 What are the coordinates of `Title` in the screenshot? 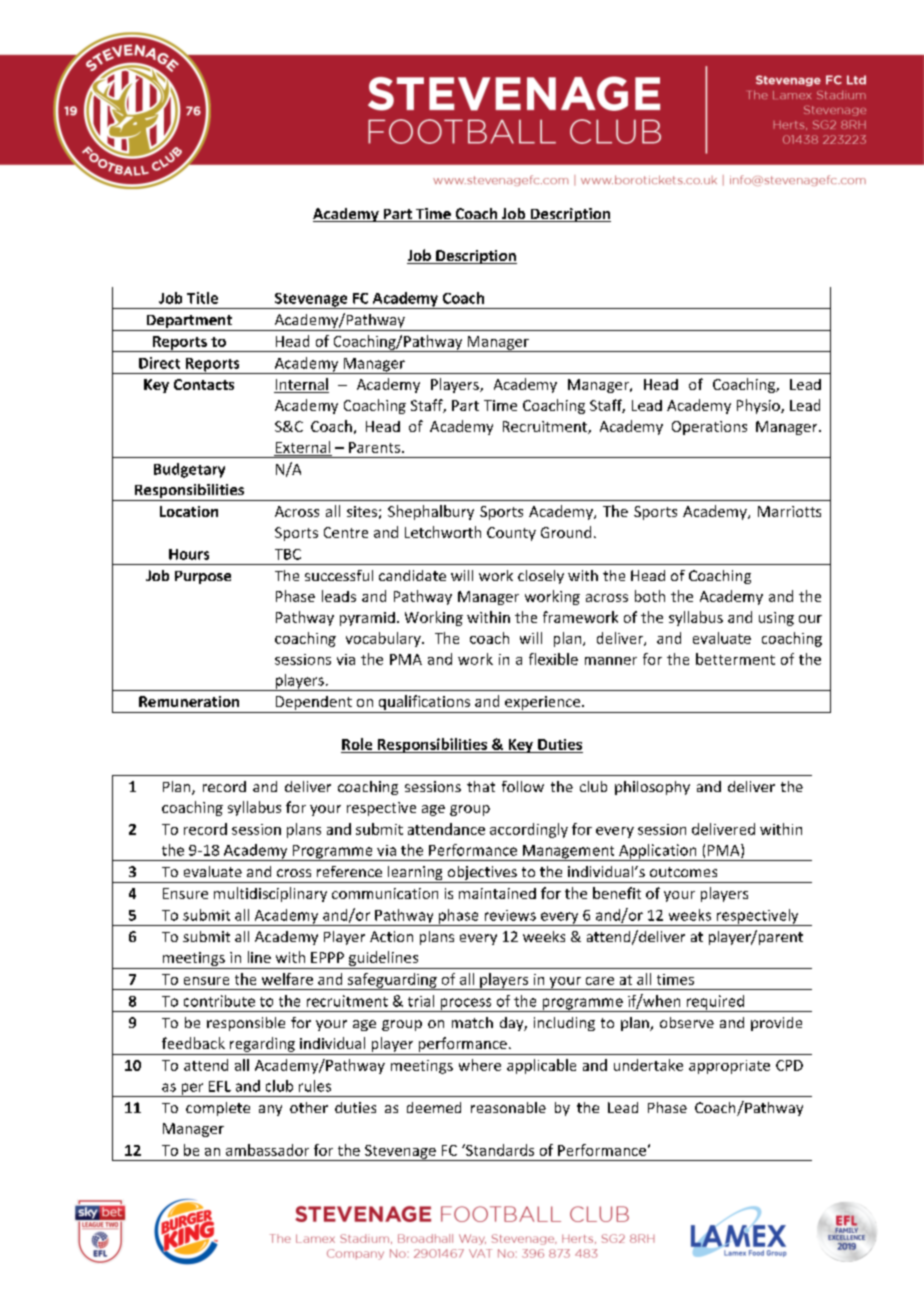 It's located at (202, 298).
